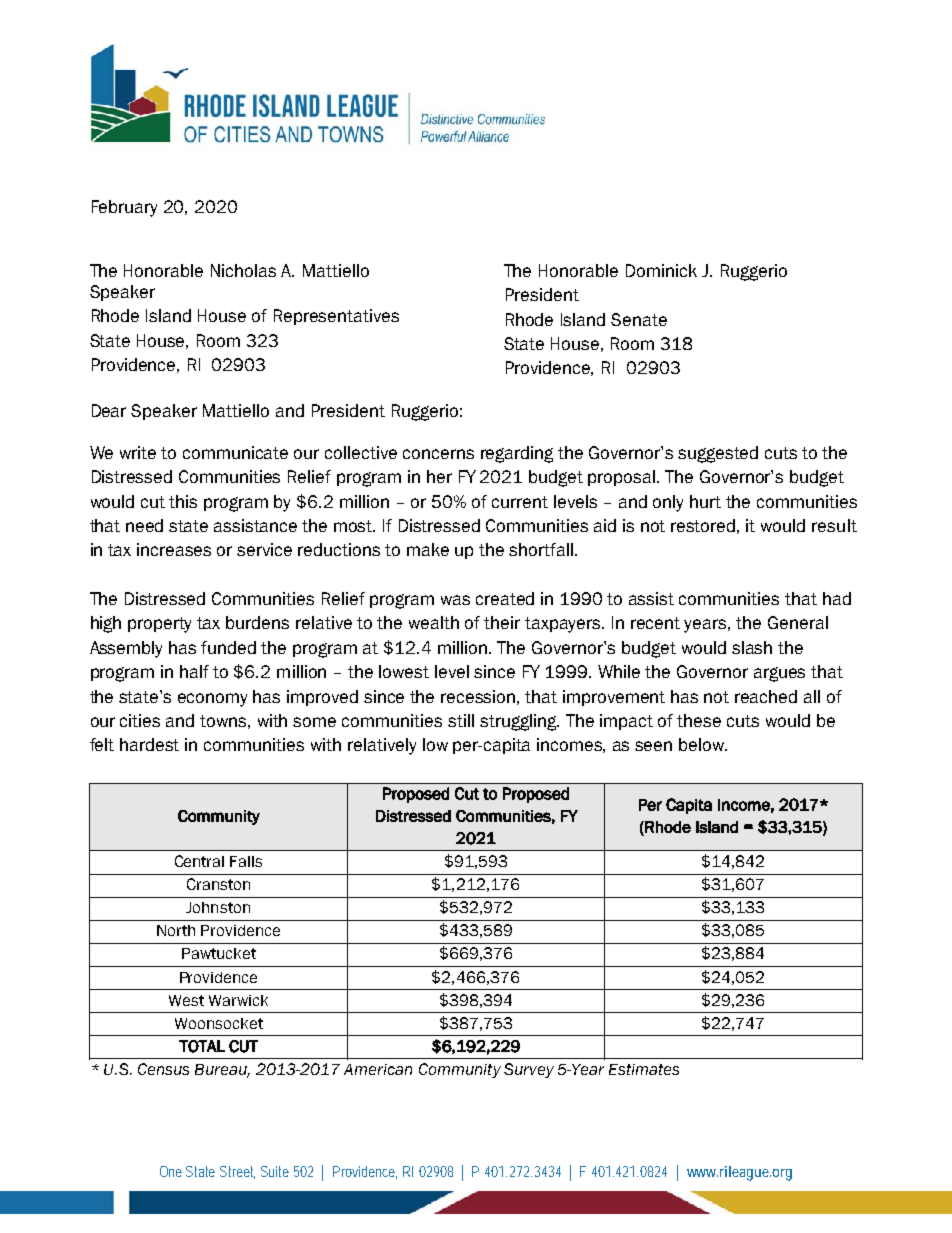 Image resolution: width=952 pixels, height=1233 pixels. What do you see at coordinates (644, 1069) in the image?
I see `Estimates` at bounding box center [644, 1069].
